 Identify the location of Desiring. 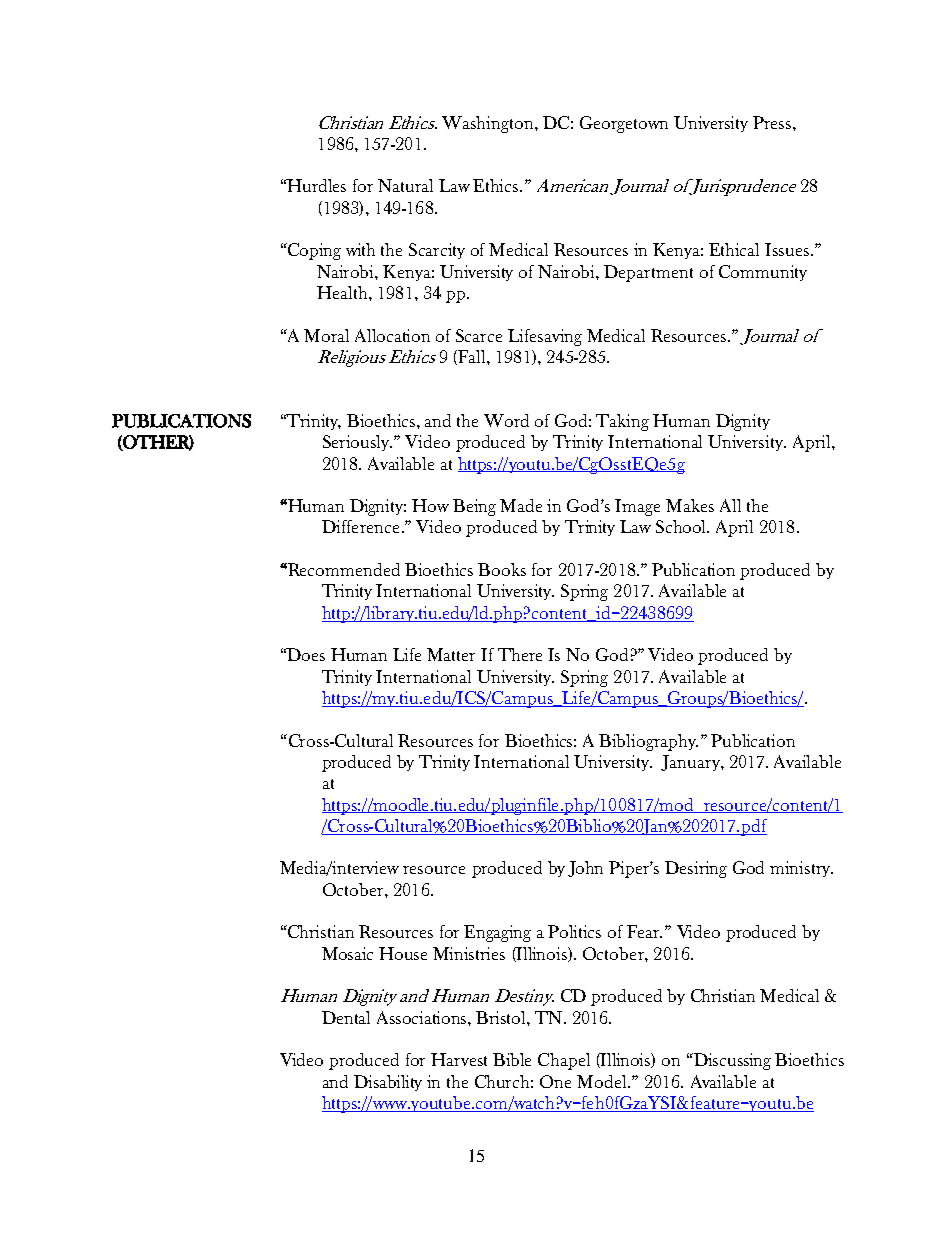
(696, 869).
